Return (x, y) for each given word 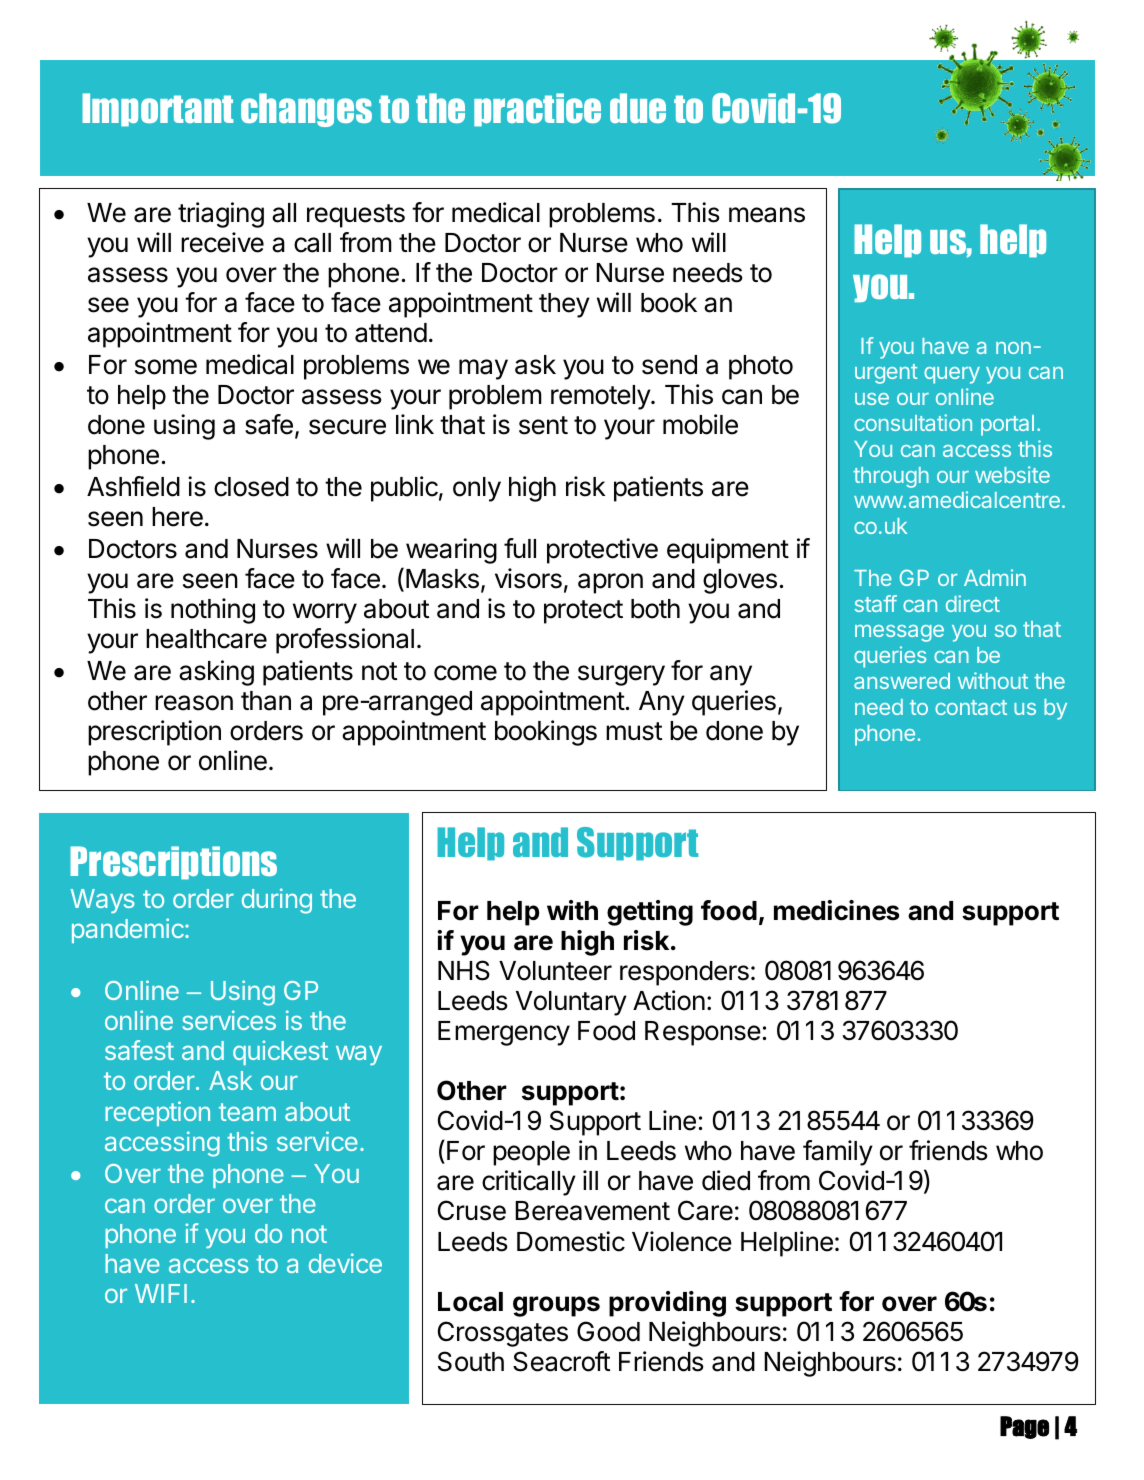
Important (157, 110)
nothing (213, 611)
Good (608, 1331)
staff (876, 603)
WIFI (161, 1293)
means (767, 215)
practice (537, 110)
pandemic (129, 930)
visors (528, 578)
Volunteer (555, 971)
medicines (836, 910)
